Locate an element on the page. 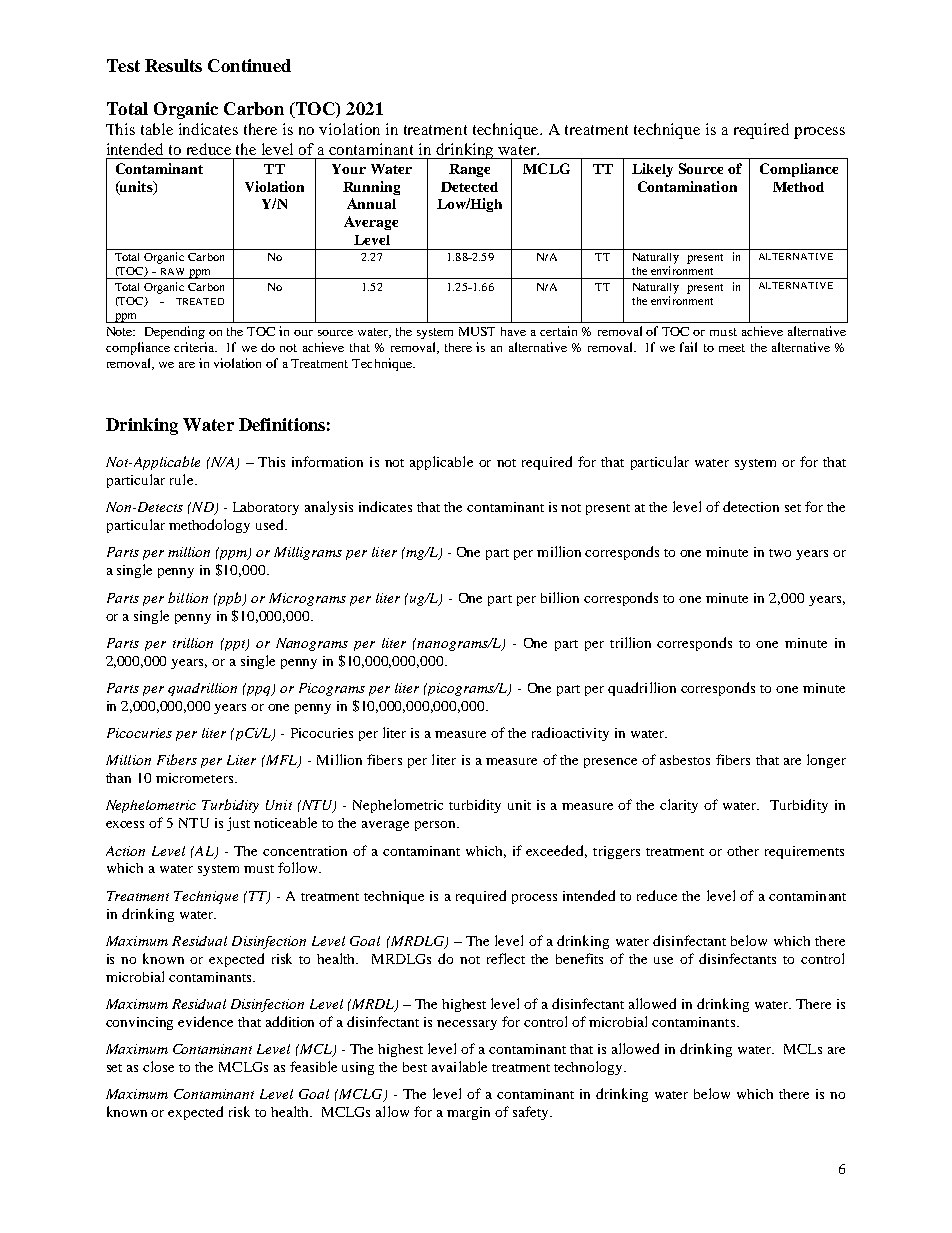 Image resolution: width=952 pixels, height=1233 pixels. micrometers is located at coordinates (196, 778).
